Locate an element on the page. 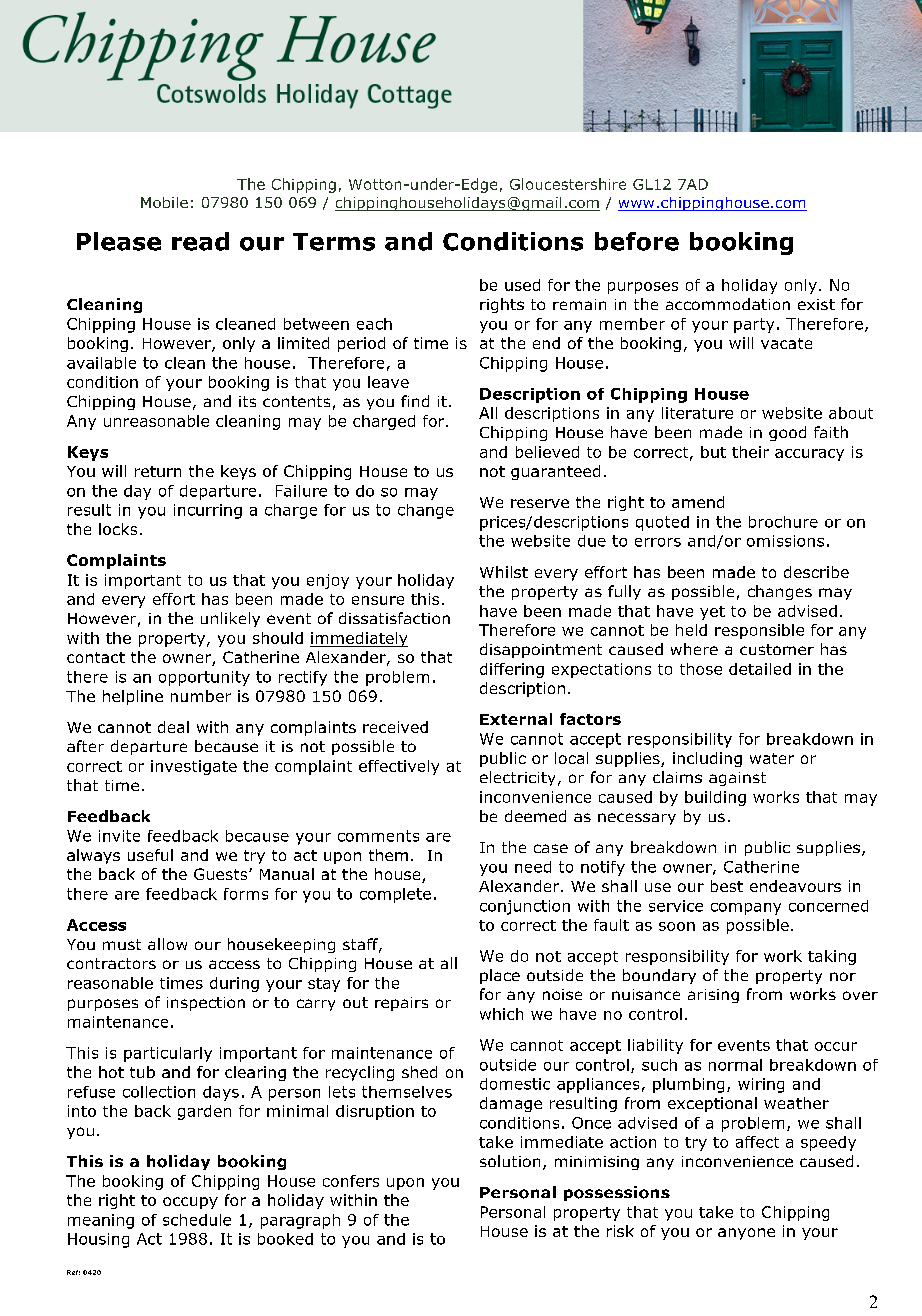  deemed is located at coordinates (535, 816).
